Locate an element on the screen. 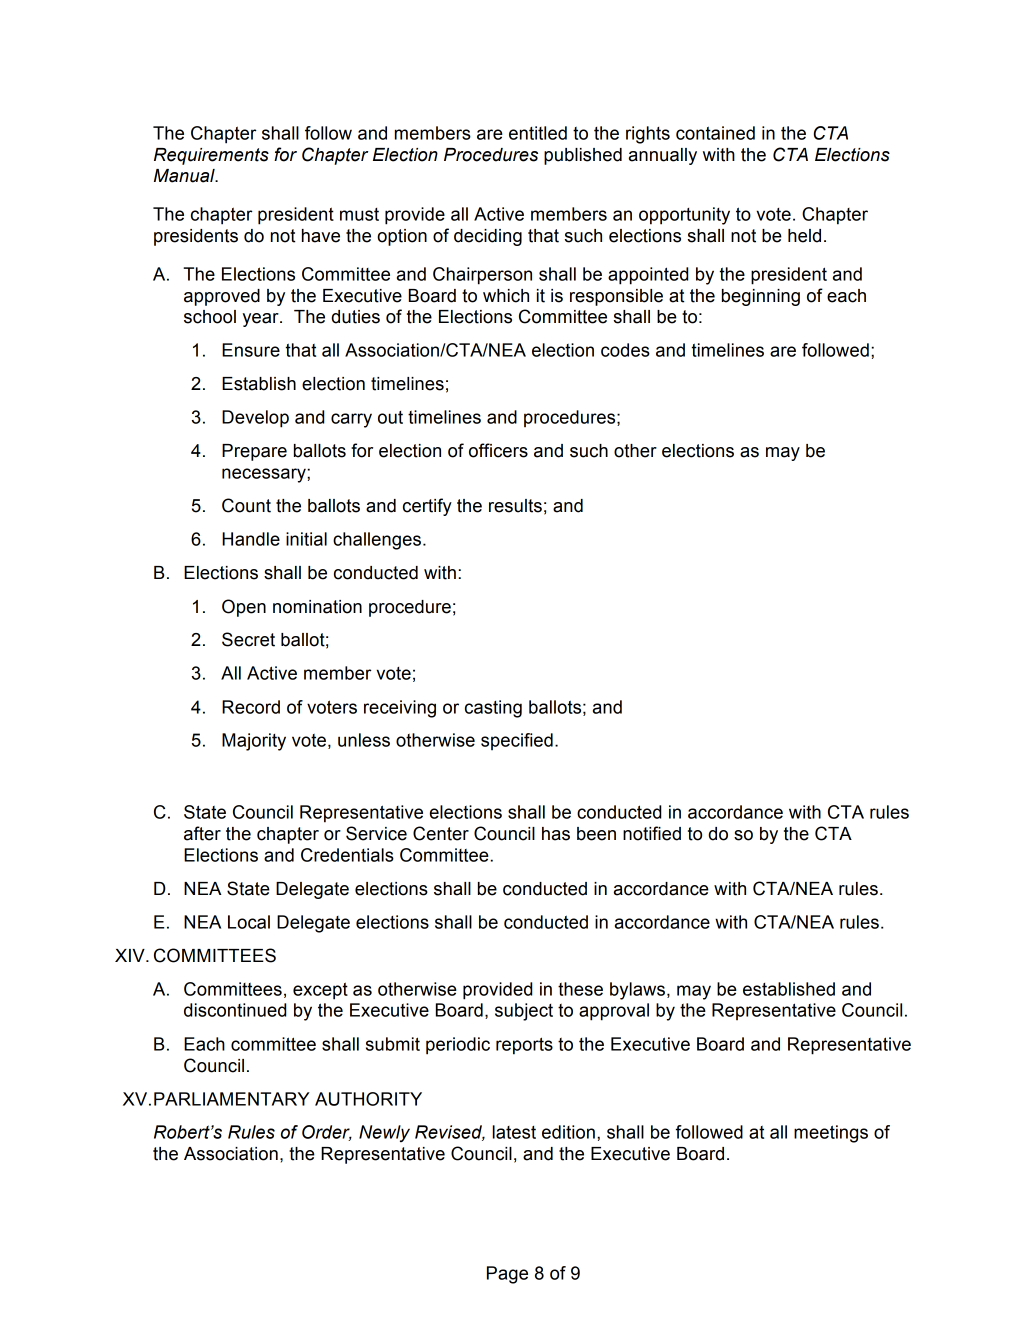 The image size is (1034, 1338). Record is located at coordinates (251, 707).
